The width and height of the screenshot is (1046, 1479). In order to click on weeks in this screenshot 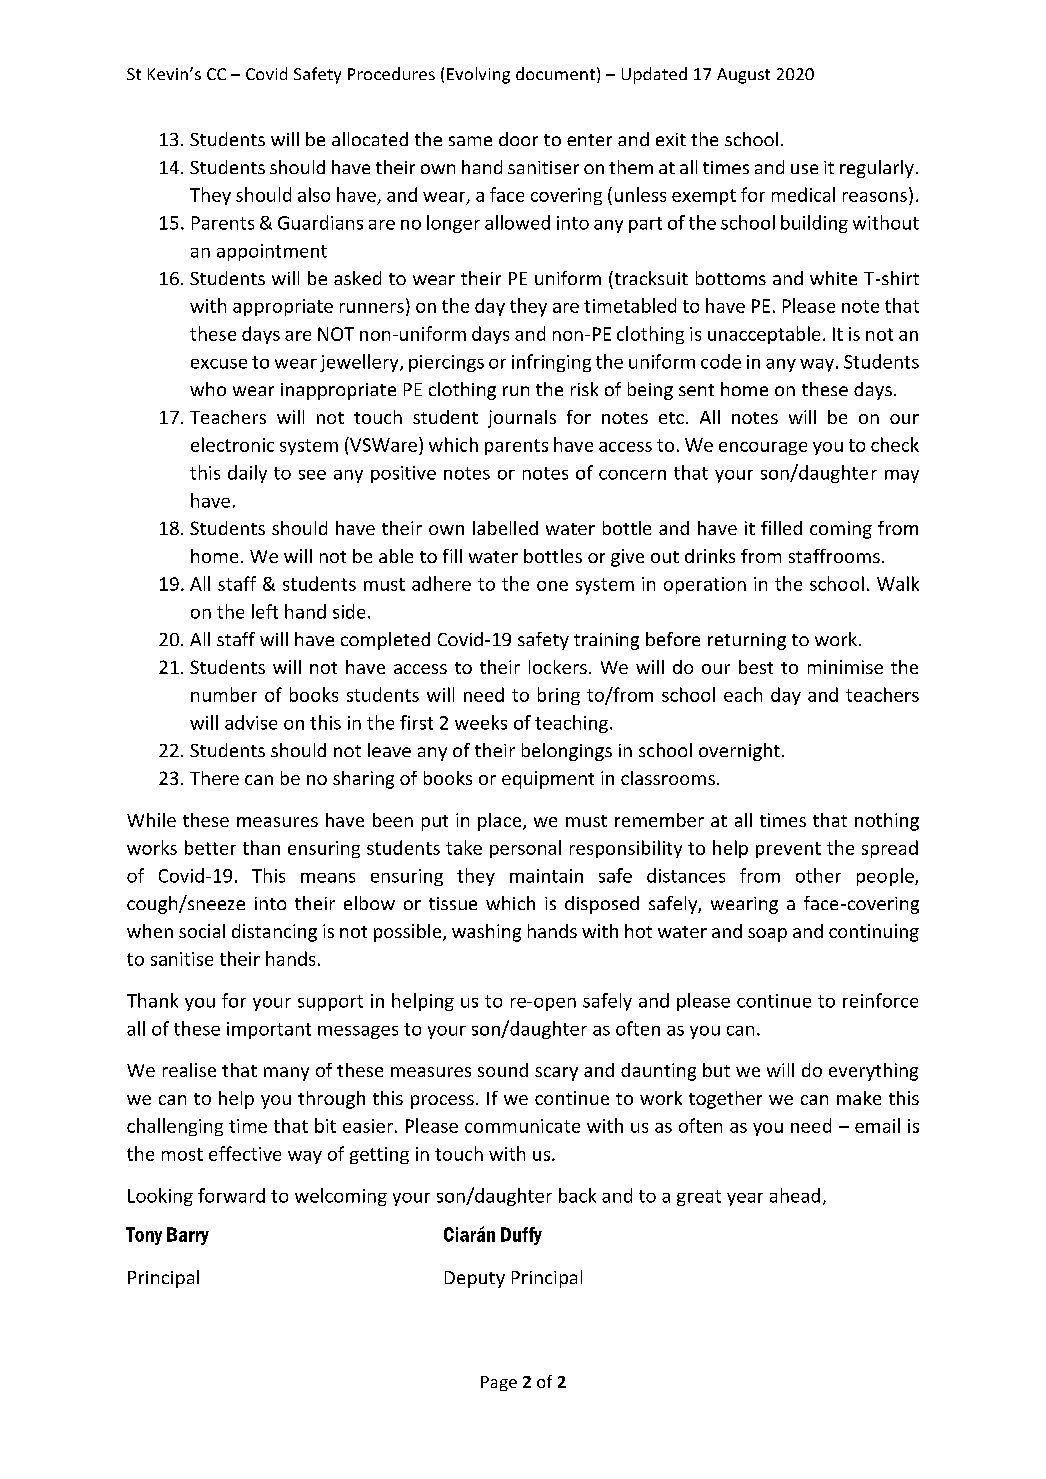, I will do `click(481, 722)`.
